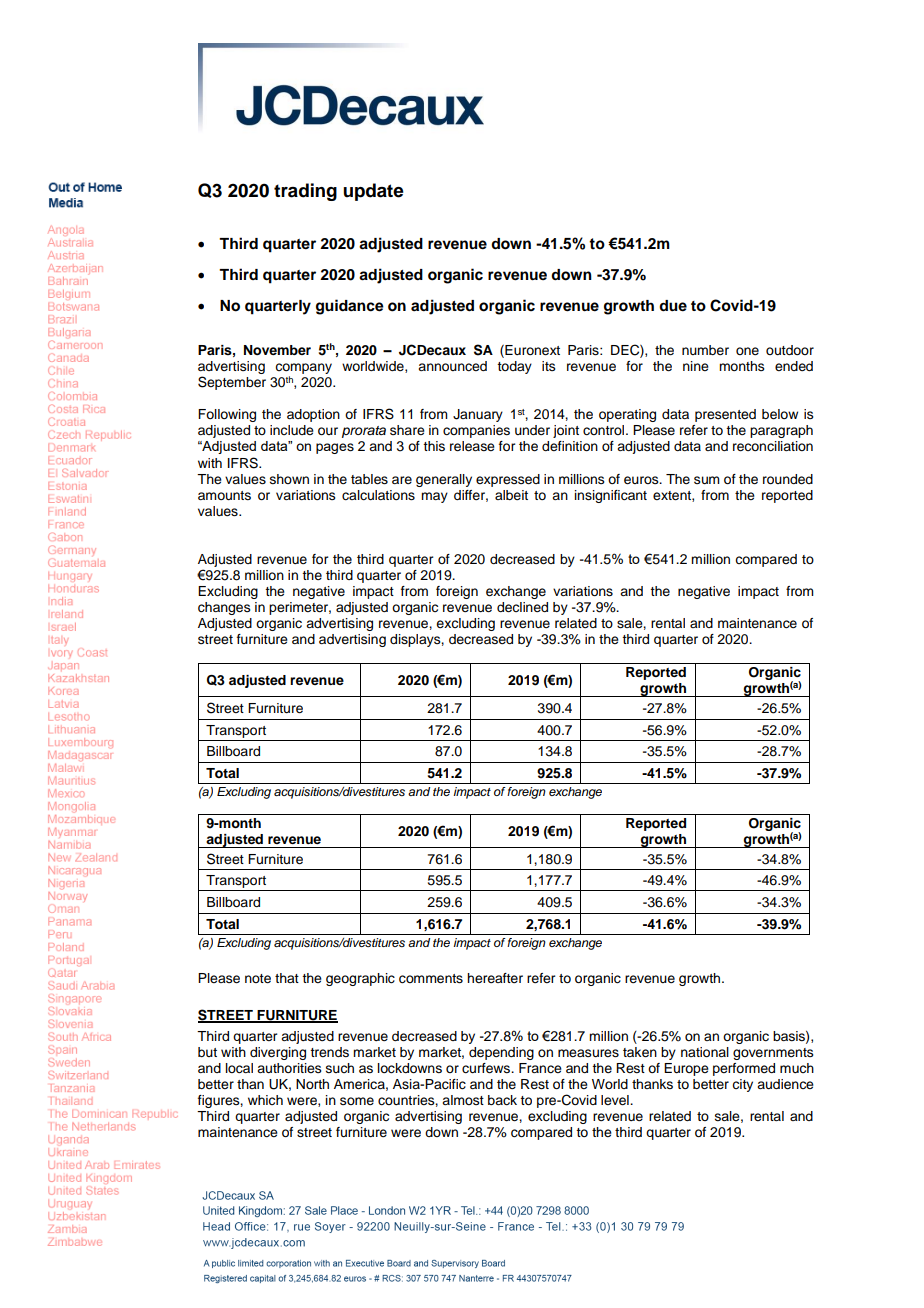 The width and height of the screenshot is (924, 1308). Describe the element at coordinates (511, 495) in the screenshot. I see `albeit` at that location.
